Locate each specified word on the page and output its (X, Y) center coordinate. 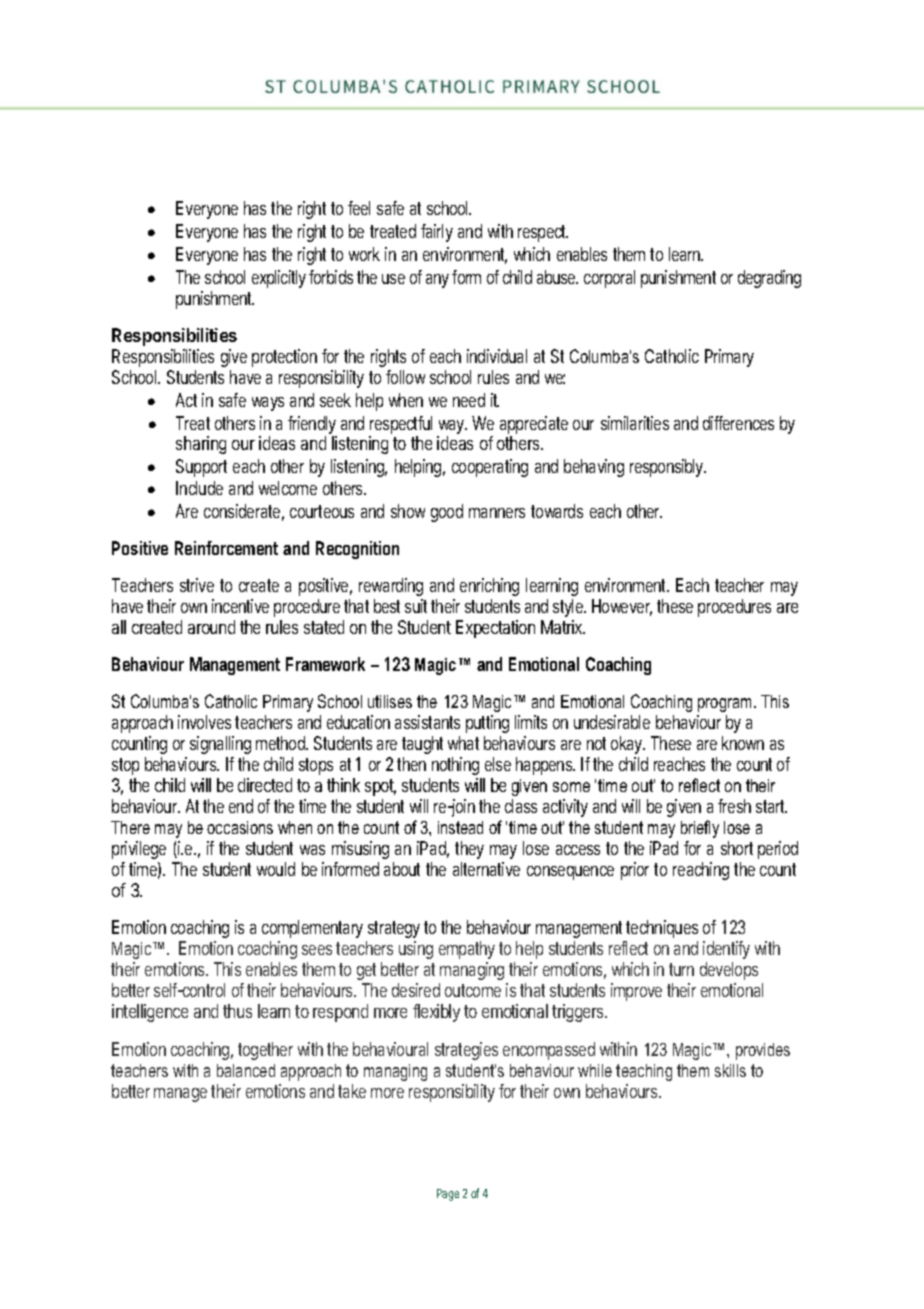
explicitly (279, 279)
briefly (700, 829)
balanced (246, 1070)
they (469, 850)
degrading (769, 279)
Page (448, 1195)
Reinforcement (226, 548)
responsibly (668, 468)
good (447, 513)
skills (730, 1070)
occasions (240, 827)
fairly (437, 233)
